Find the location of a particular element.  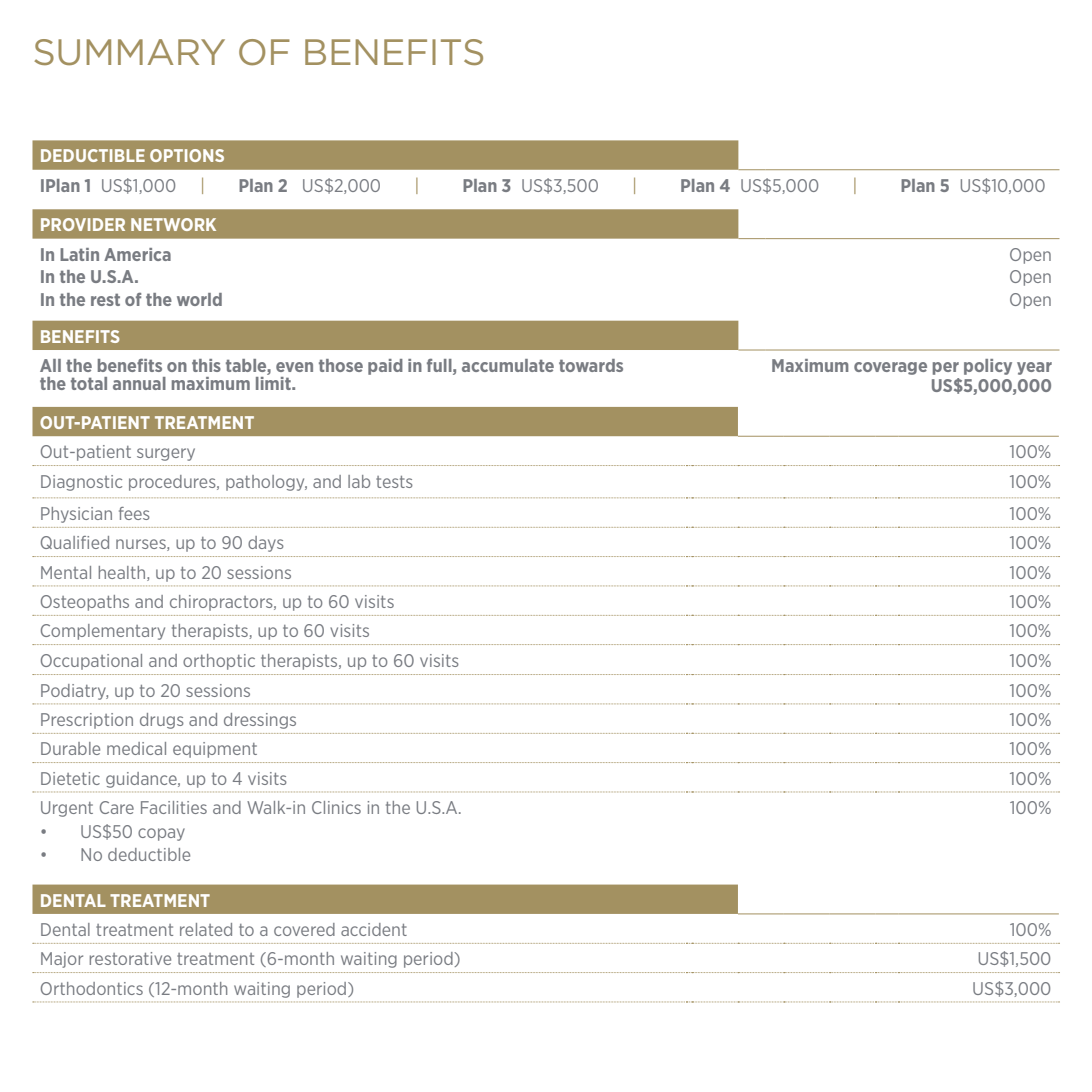

OPTIONS is located at coordinates (187, 155).
